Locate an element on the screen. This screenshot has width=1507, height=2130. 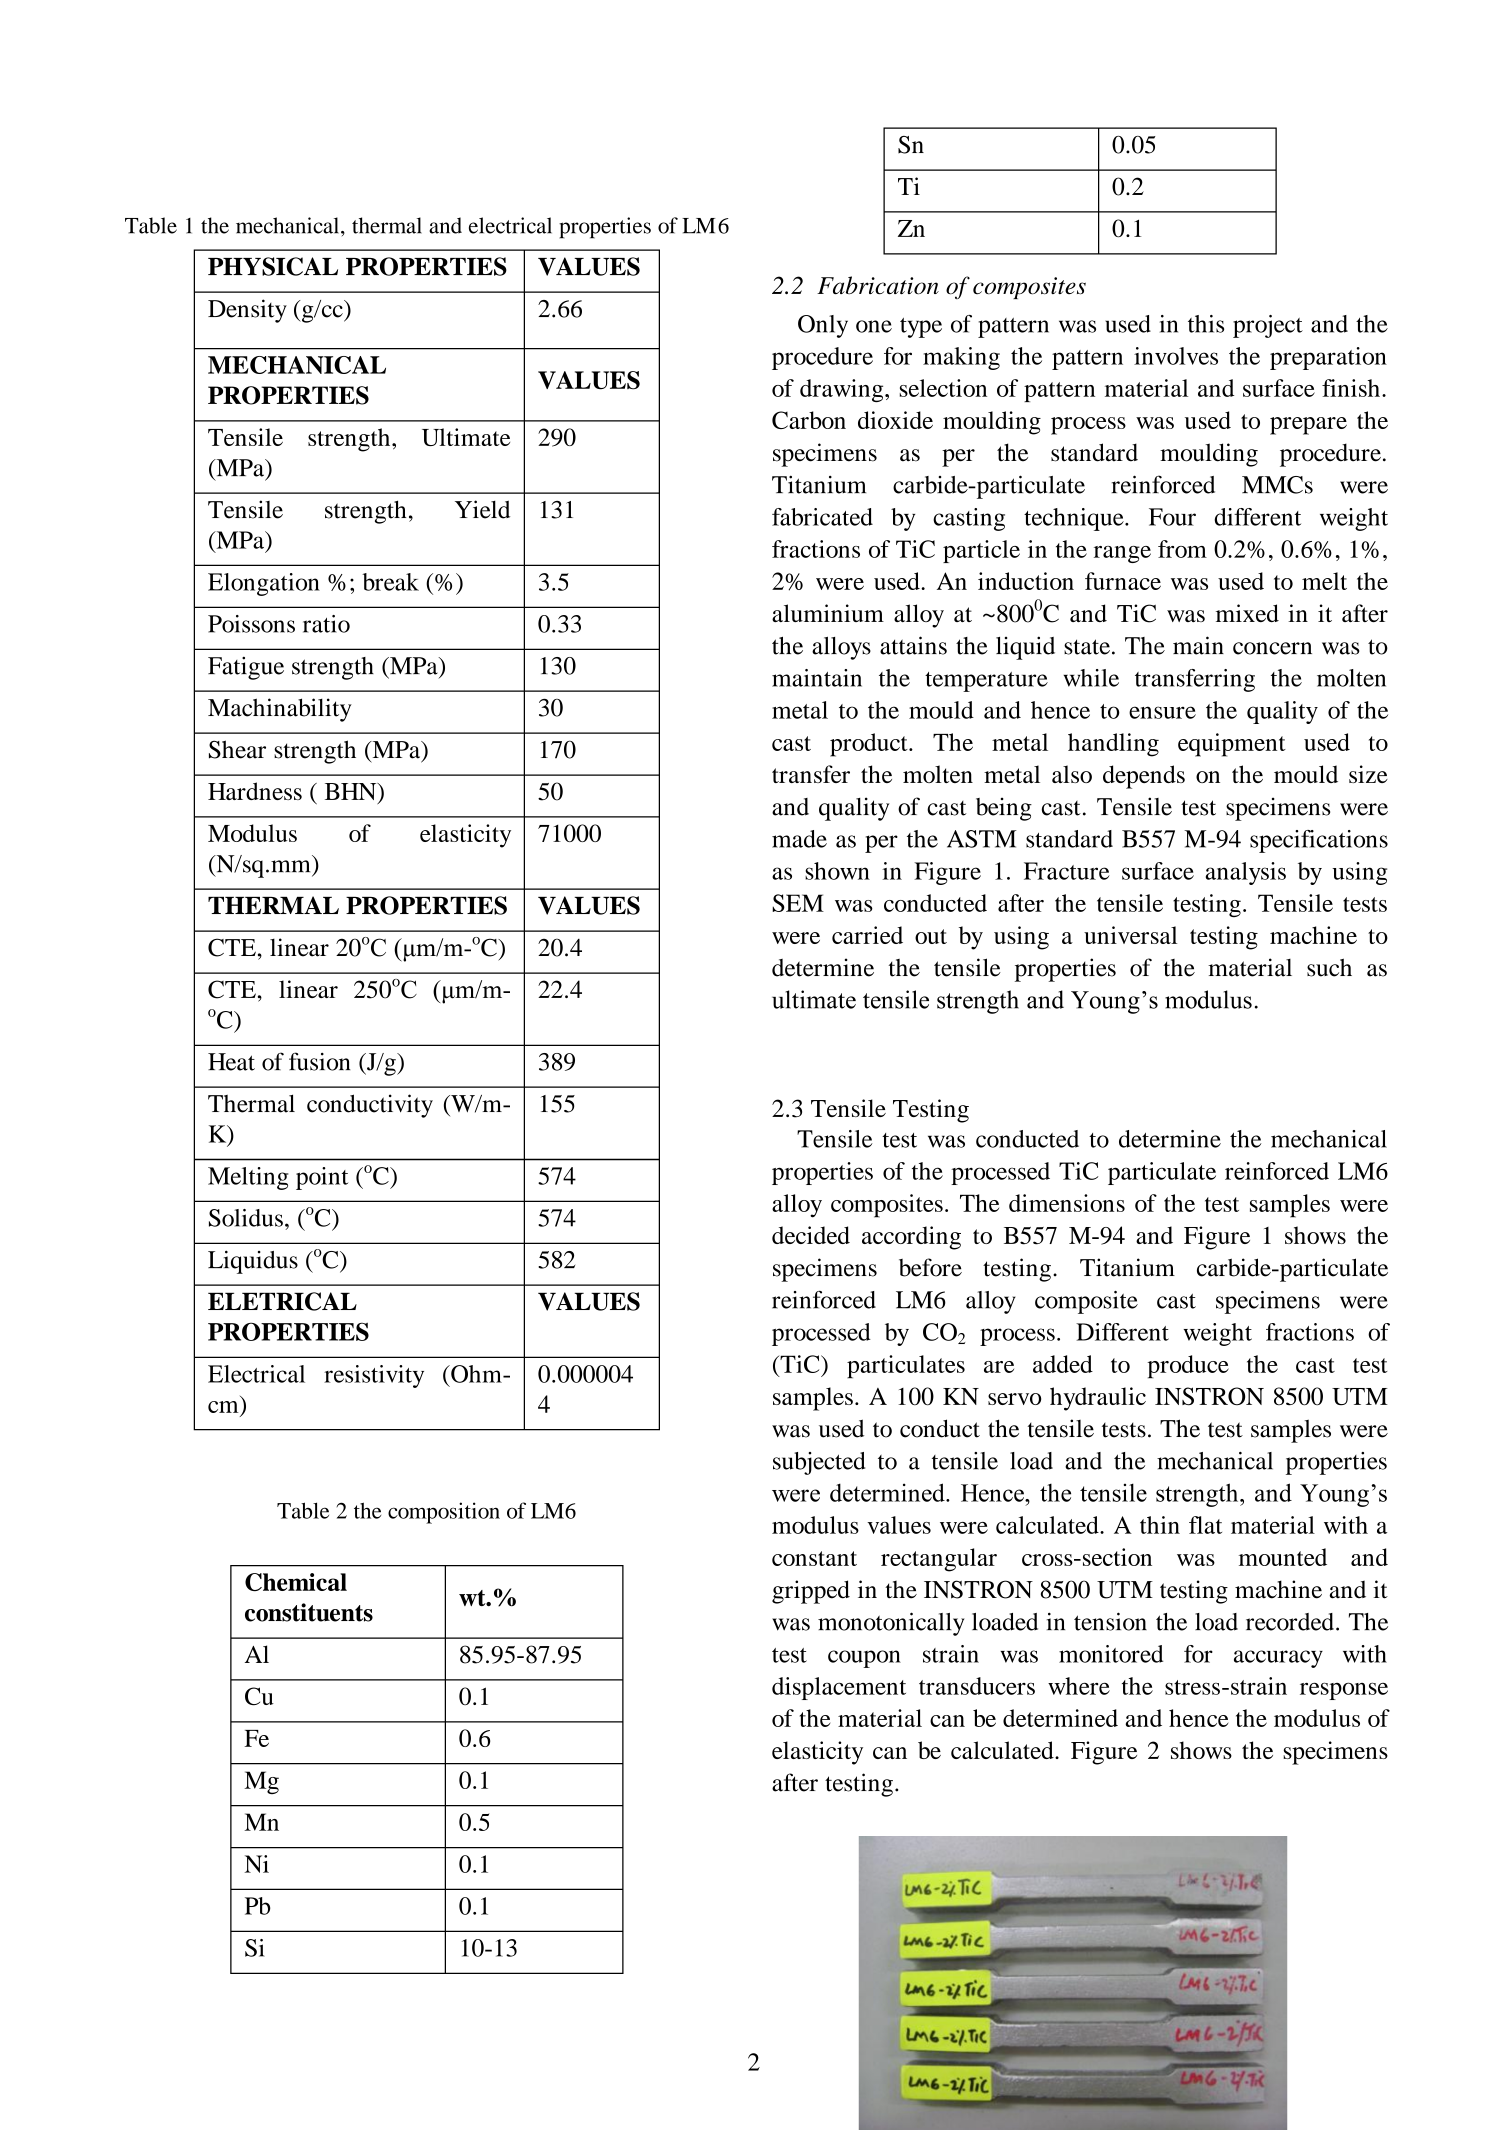
constituents is located at coordinates (309, 1612).
